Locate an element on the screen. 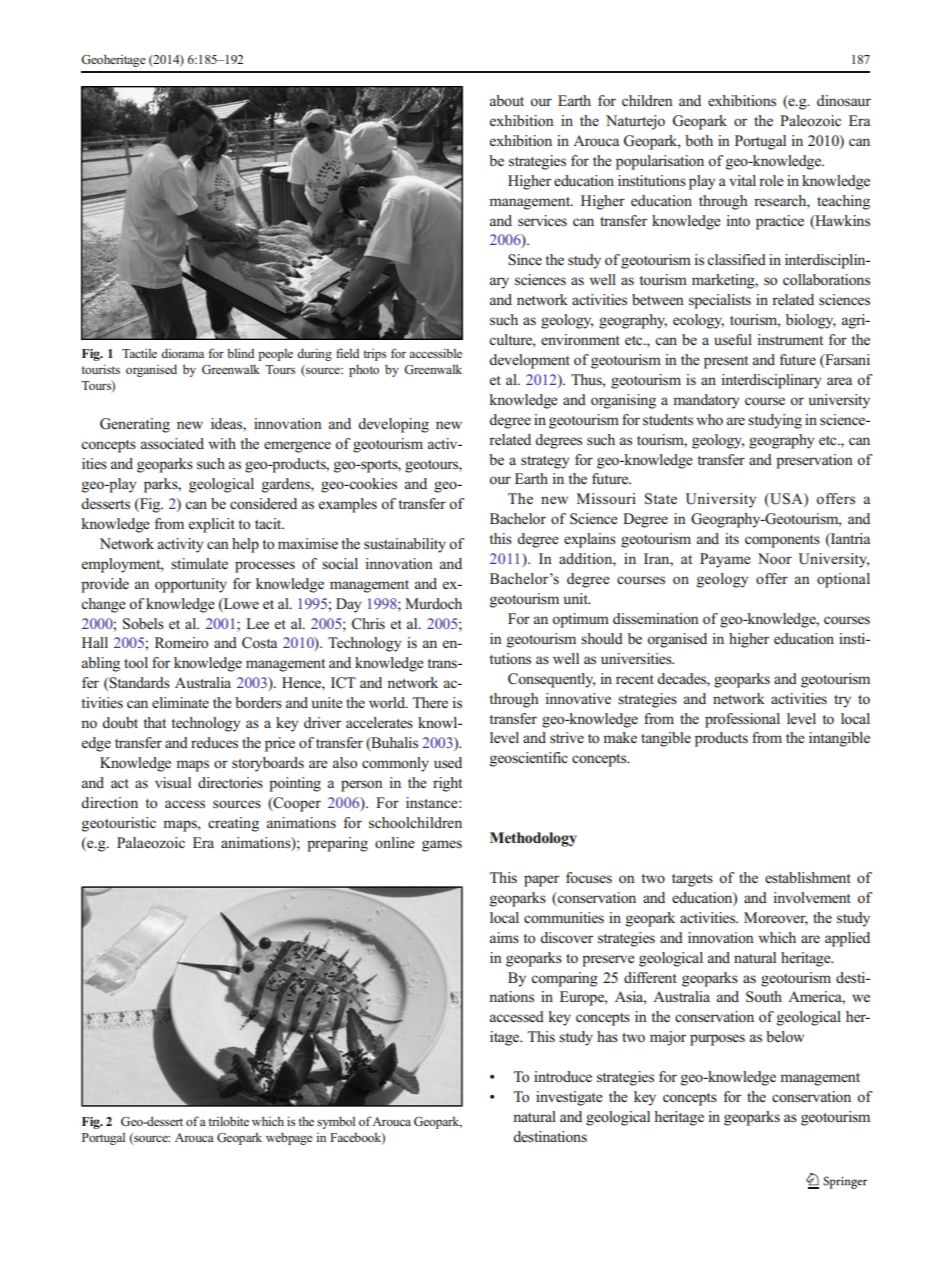  Noor is located at coordinates (775, 559).
